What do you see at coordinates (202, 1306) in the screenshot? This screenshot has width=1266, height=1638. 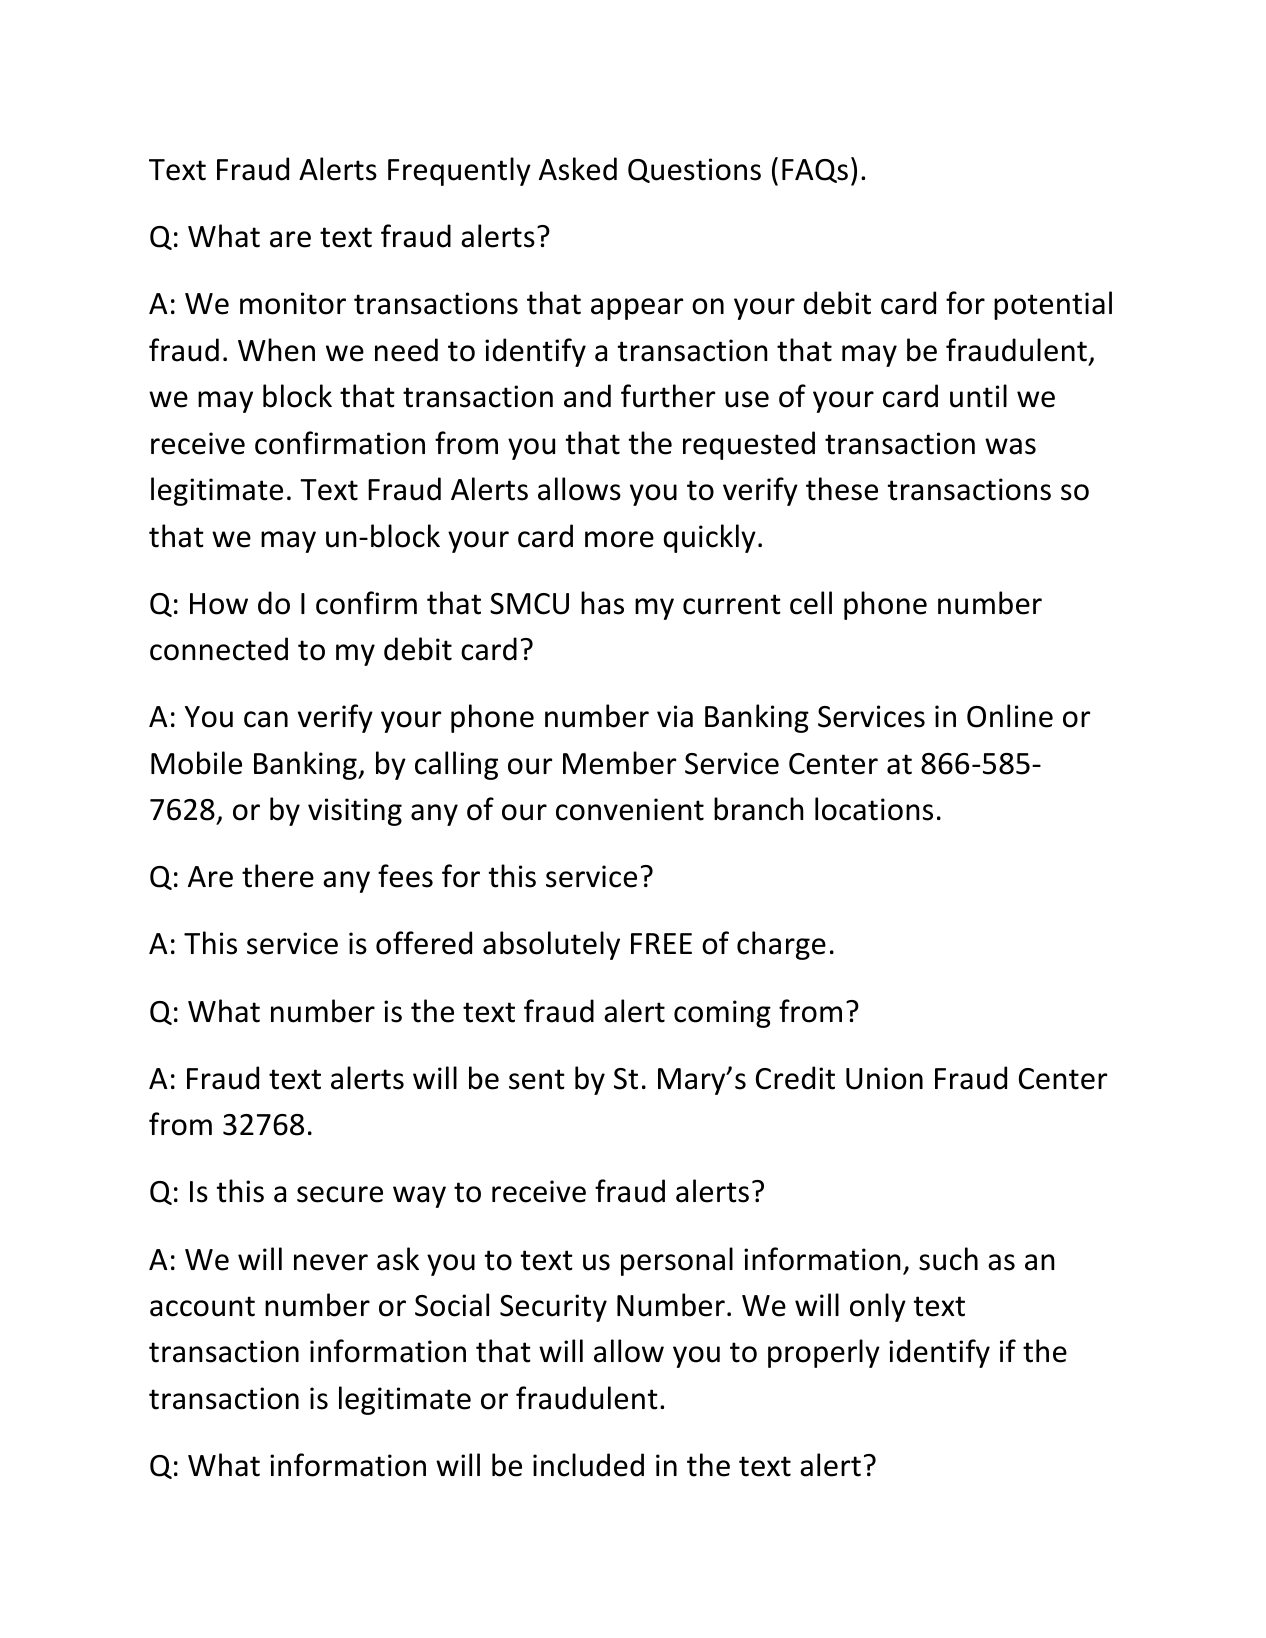 I see `account` at bounding box center [202, 1306].
